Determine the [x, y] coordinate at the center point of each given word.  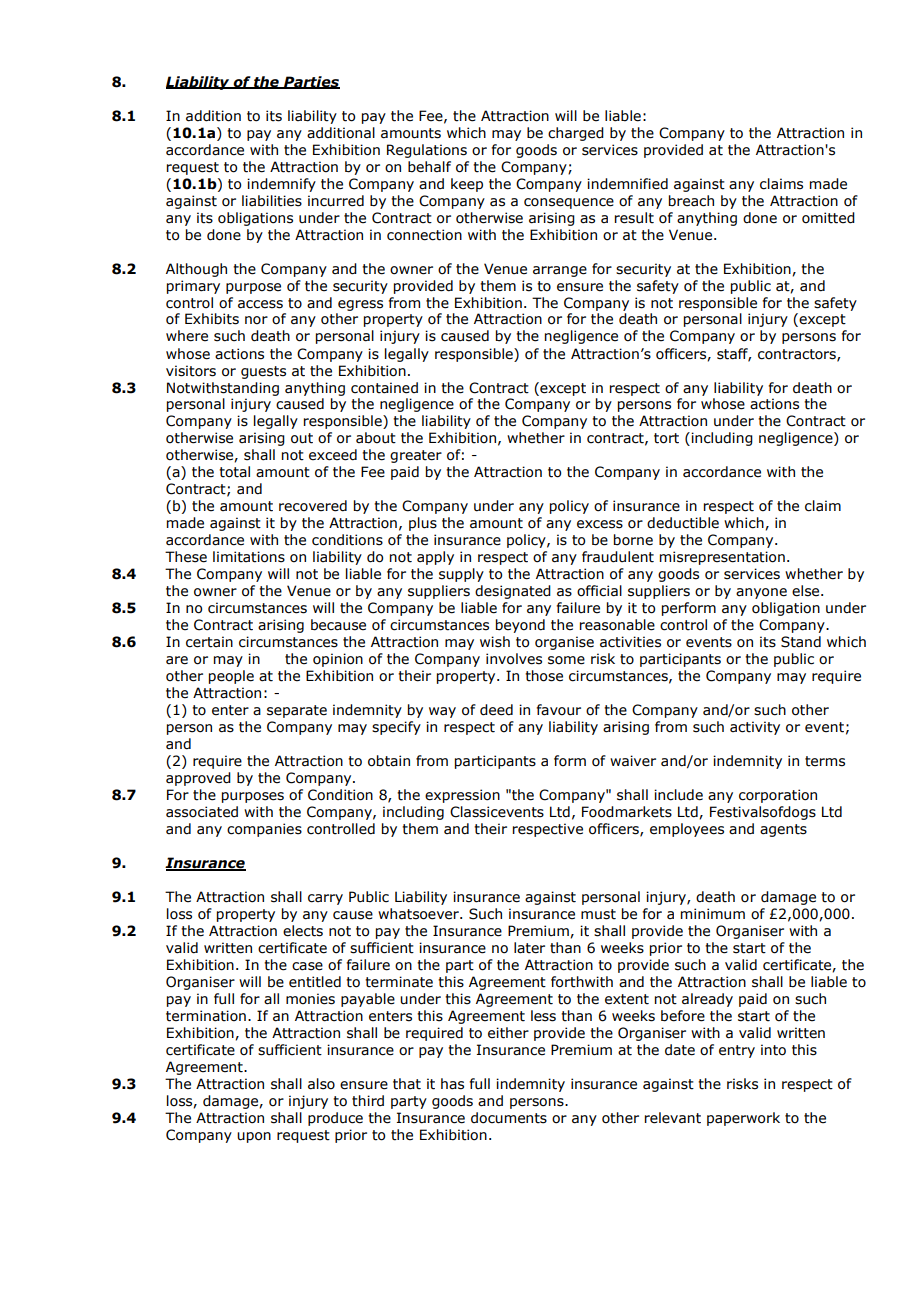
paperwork [743, 1119]
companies [264, 830]
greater [416, 456]
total [234, 472]
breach [691, 201]
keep [467, 185]
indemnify [281, 185]
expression [462, 796]
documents [509, 1118]
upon [254, 1137]
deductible [683, 523]
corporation [778, 796]
